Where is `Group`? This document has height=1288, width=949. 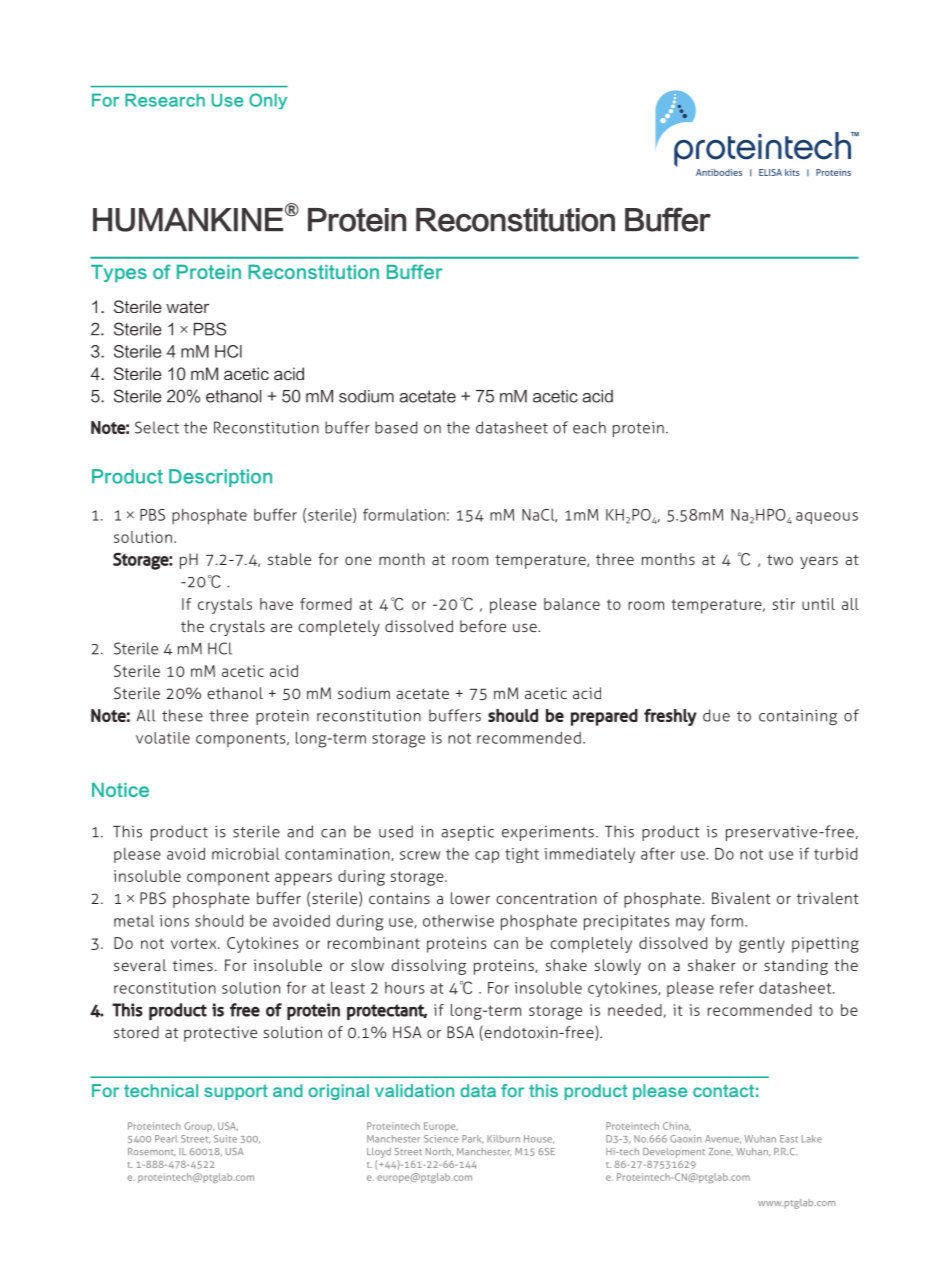
Group is located at coordinates (199, 1127).
